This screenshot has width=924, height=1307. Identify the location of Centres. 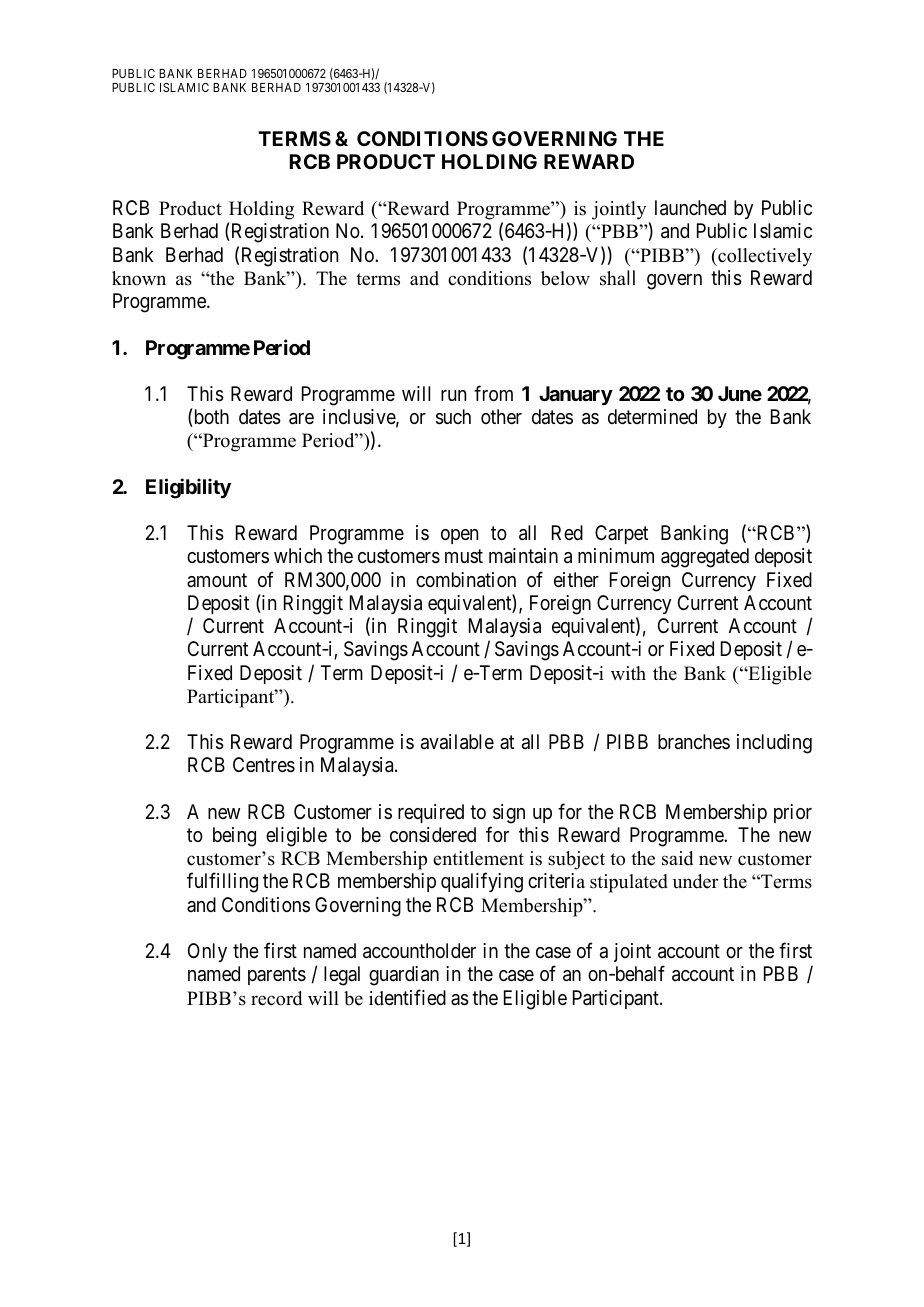
(264, 765).
